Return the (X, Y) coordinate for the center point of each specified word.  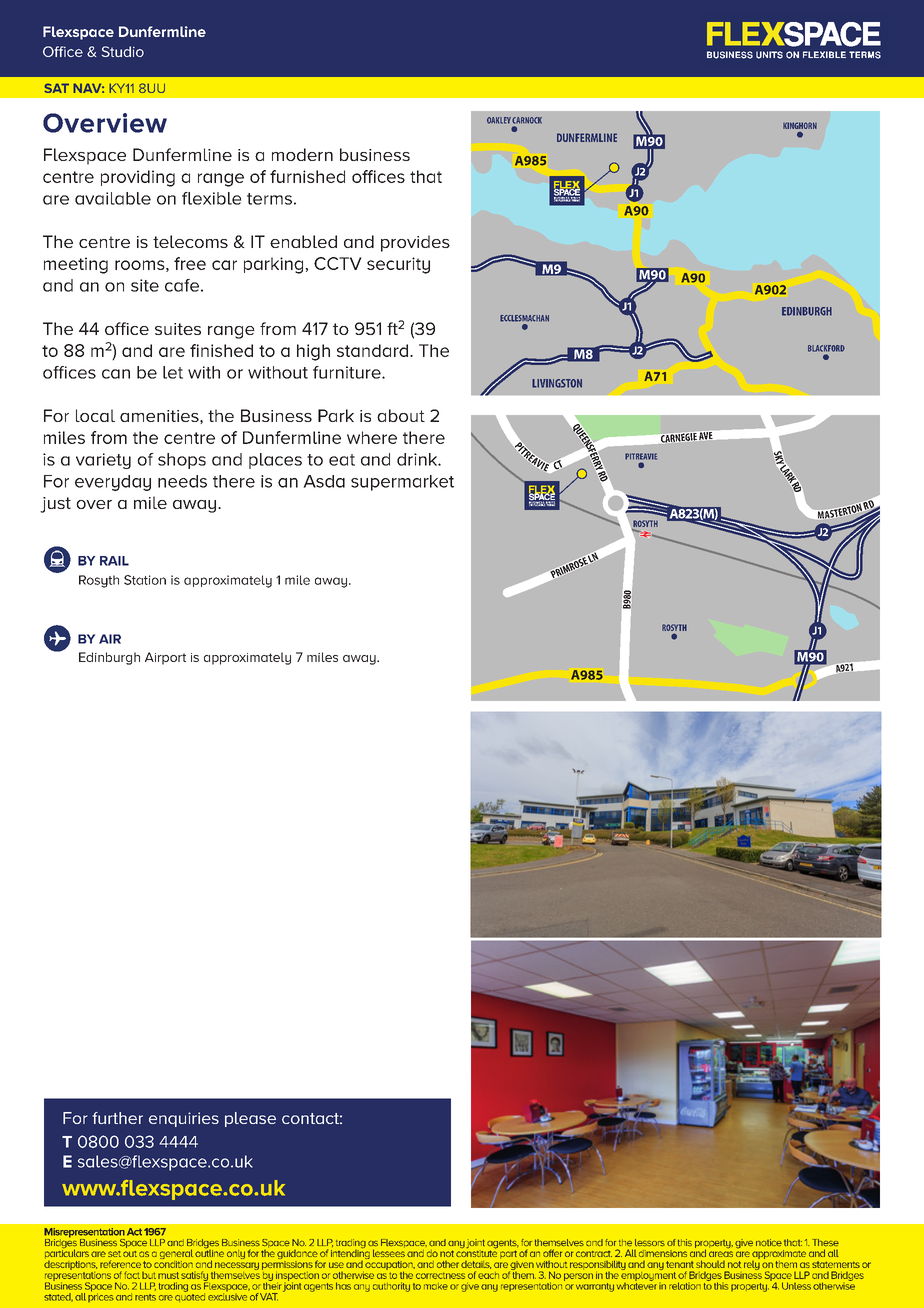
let (173, 372)
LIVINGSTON (557, 383)
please (250, 1119)
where (372, 437)
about (401, 415)
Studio (123, 51)
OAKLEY (499, 120)
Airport (165, 658)
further (117, 1118)
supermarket (402, 483)
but (149, 1275)
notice (769, 1242)
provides (415, 243)
